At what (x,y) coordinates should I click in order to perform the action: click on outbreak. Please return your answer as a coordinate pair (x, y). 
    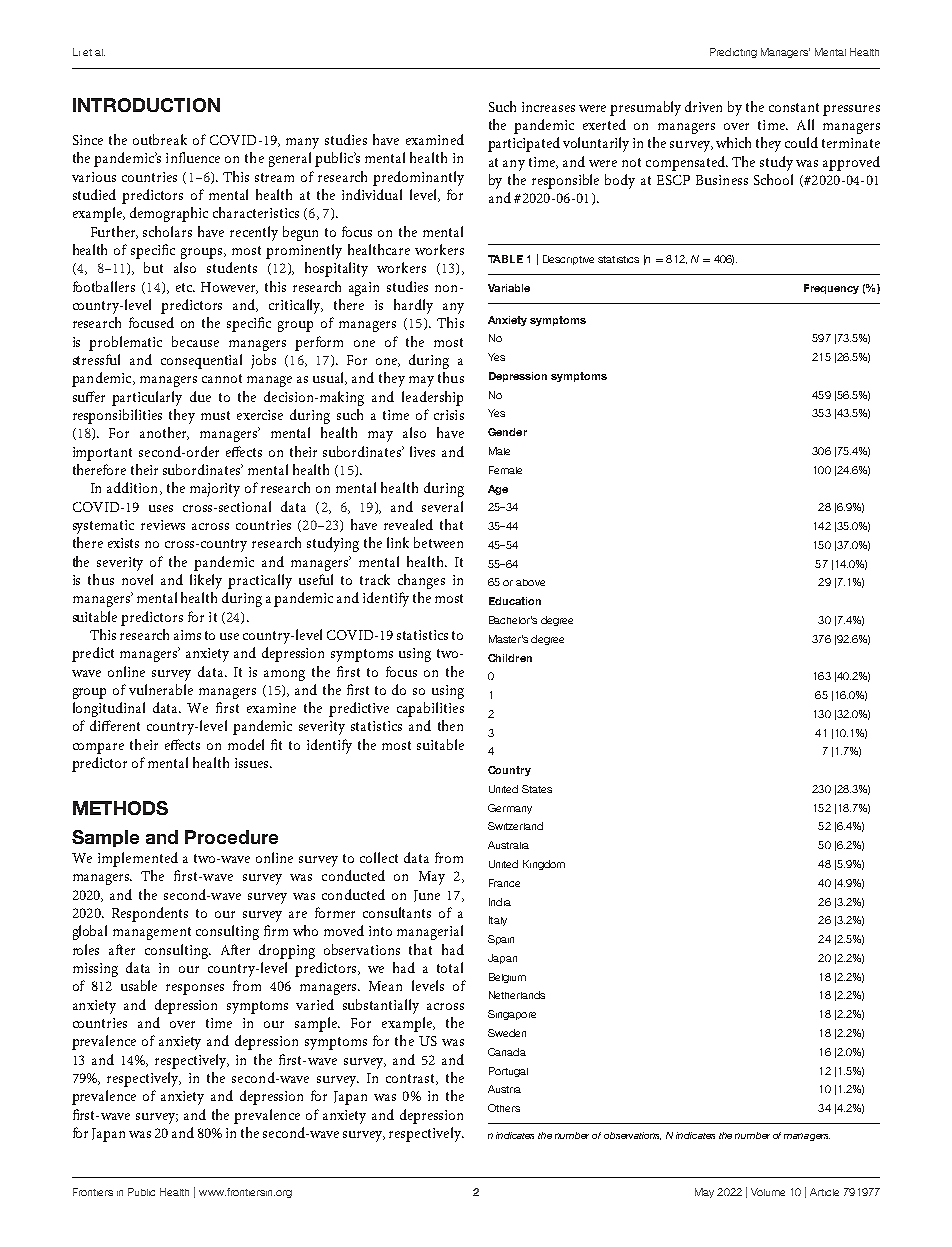
    Looking at the image, I should click on (160, 139).
